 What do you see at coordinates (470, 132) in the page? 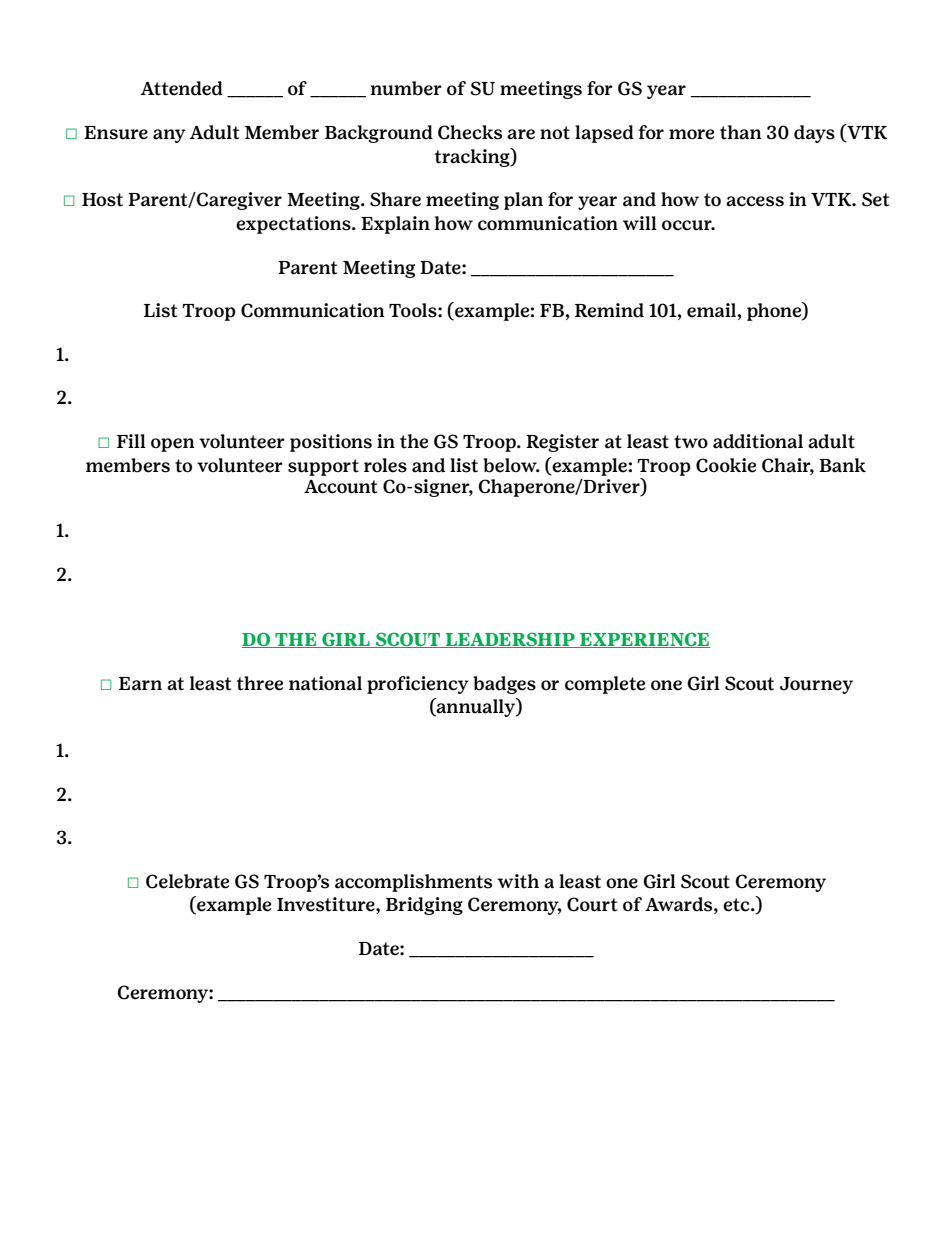
I see `Checks` at bounding box center [470, 132].
